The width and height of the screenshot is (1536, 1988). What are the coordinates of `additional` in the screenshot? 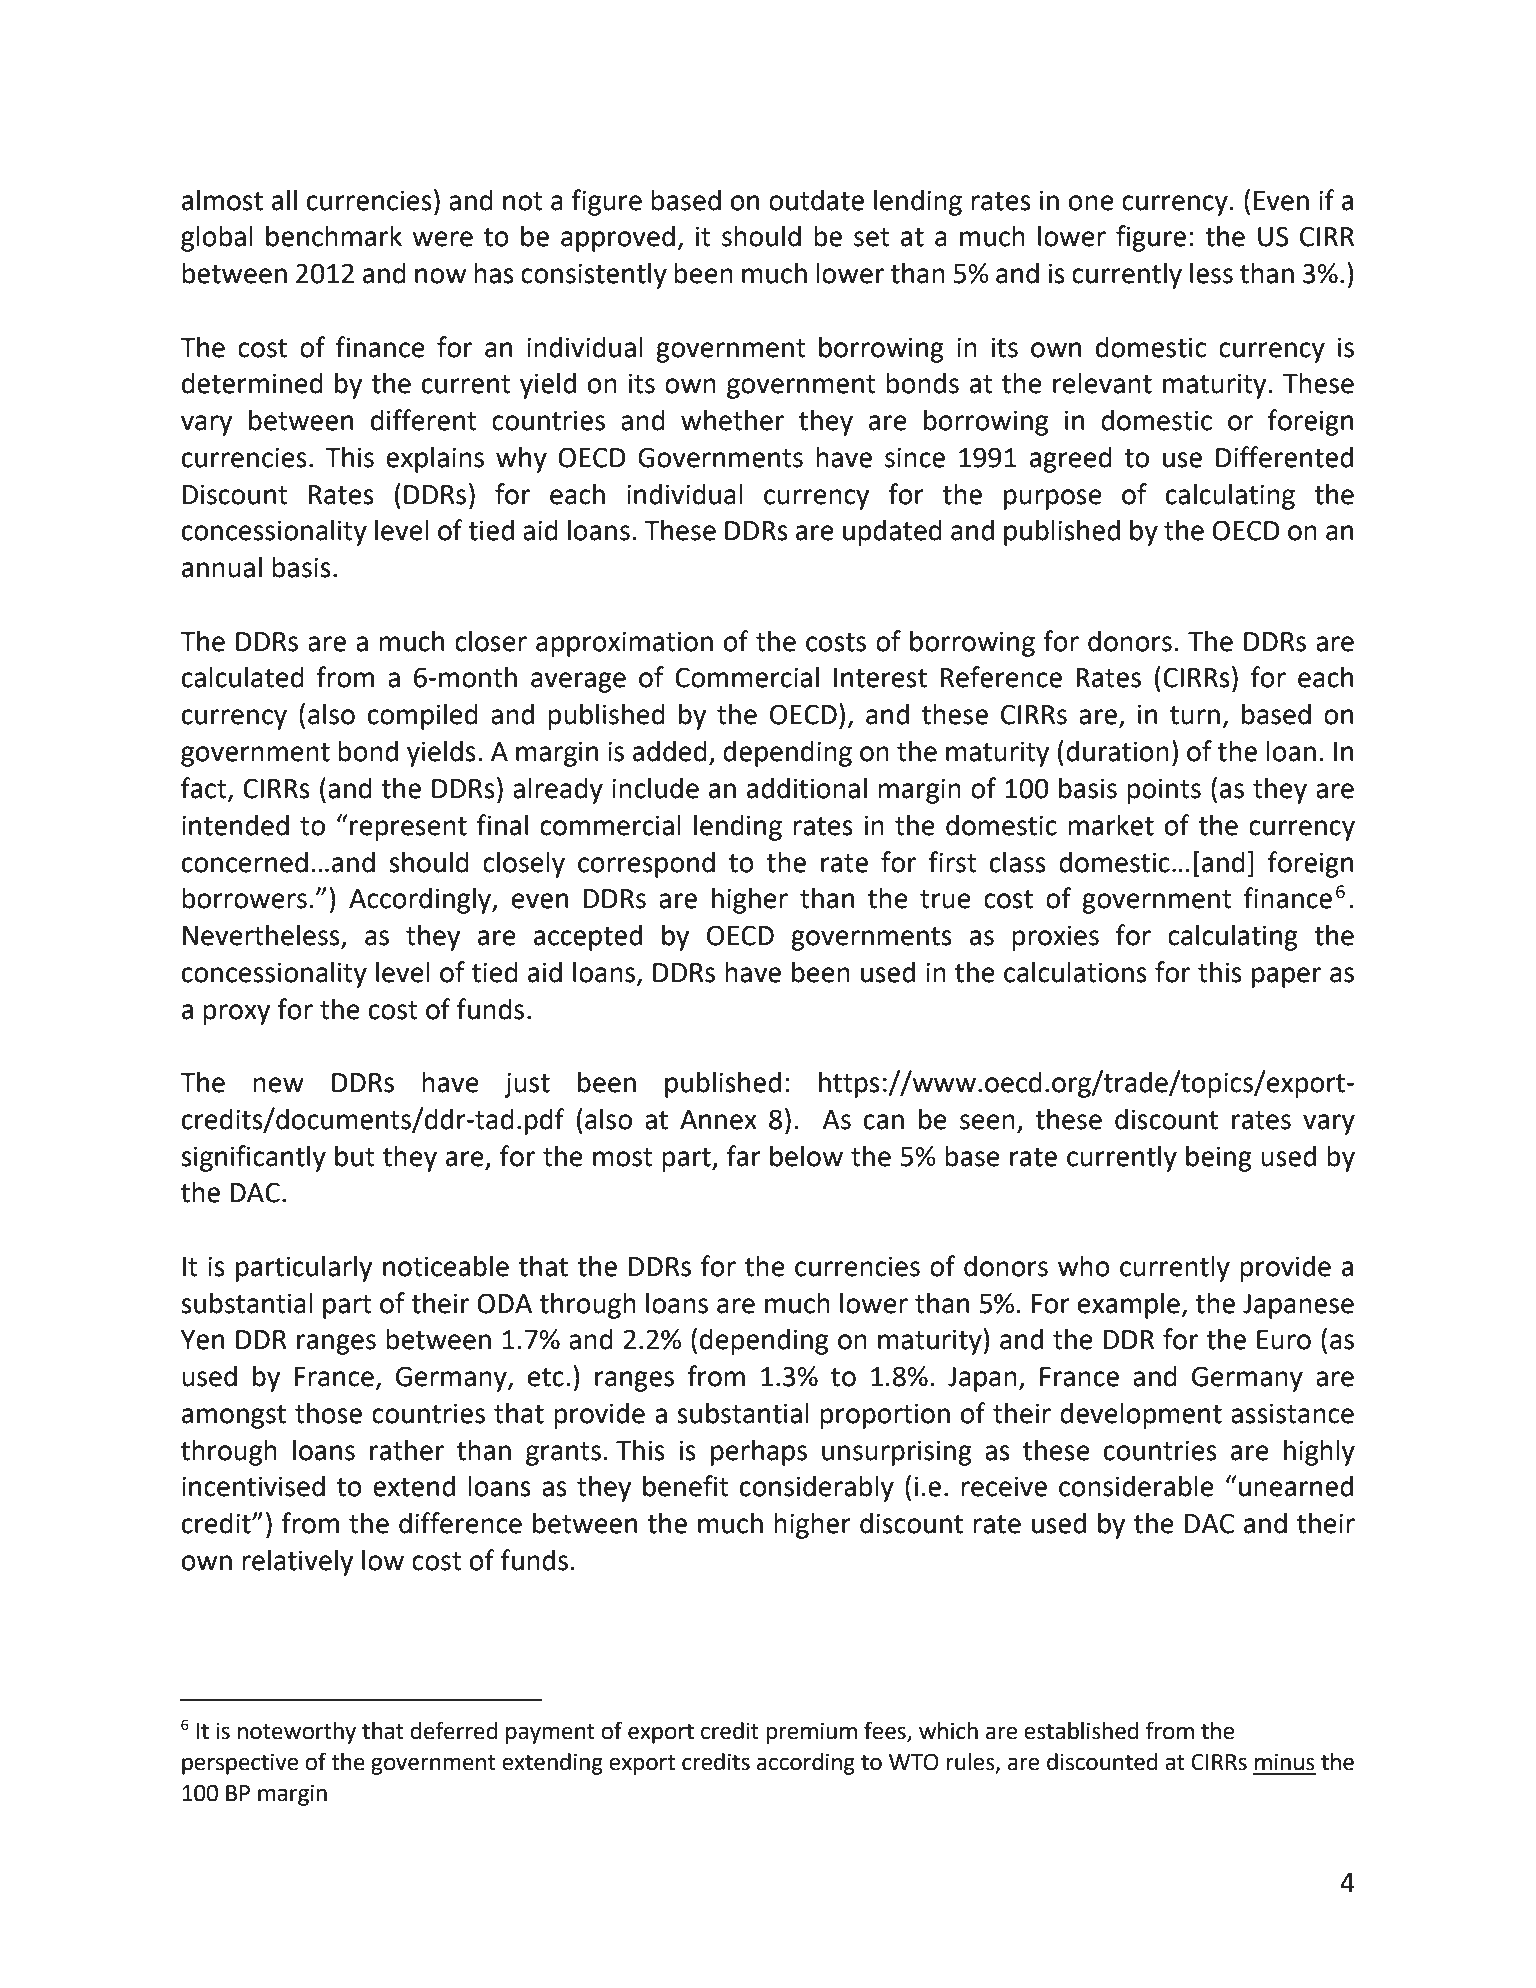 It's located at (807, 788).
